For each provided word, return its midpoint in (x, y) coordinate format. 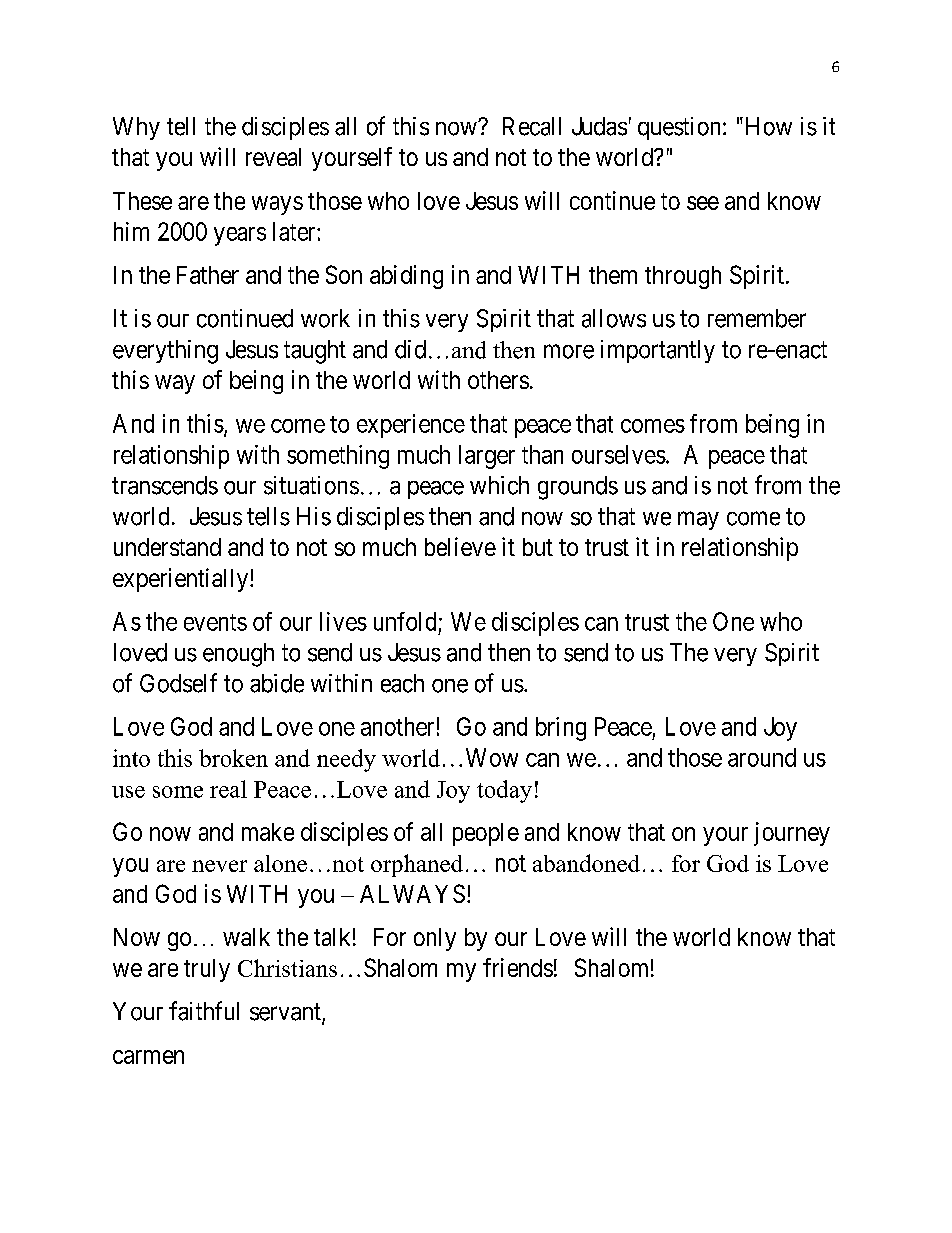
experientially (182, 580)
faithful (204, 1011)
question (679, 128)
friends (518, 967)
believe (460, 546)
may (698, 520)
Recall (532, 126)
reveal (273, 157)
